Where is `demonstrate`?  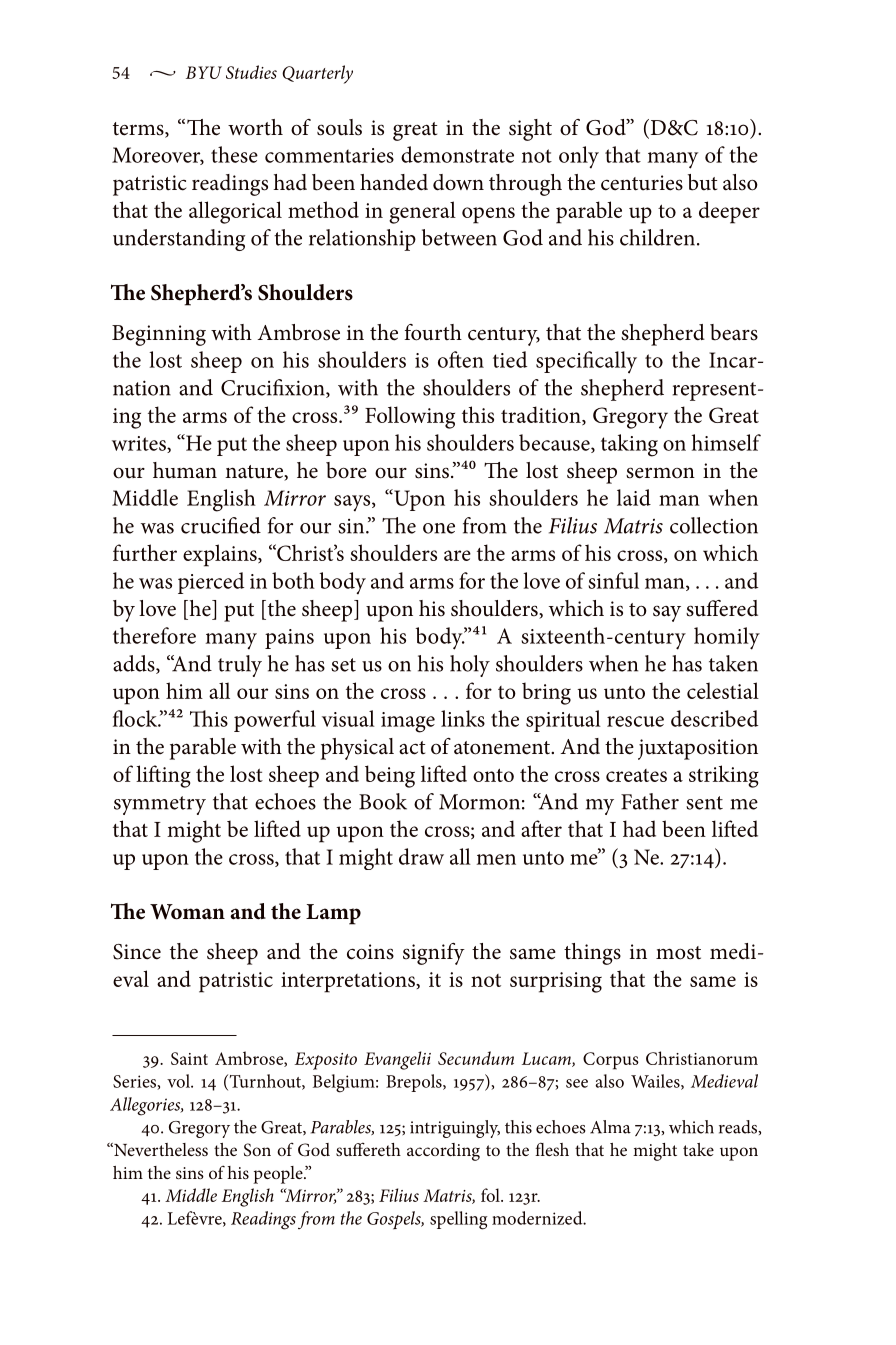
demonstrate is located at coordinates (457, 154).
